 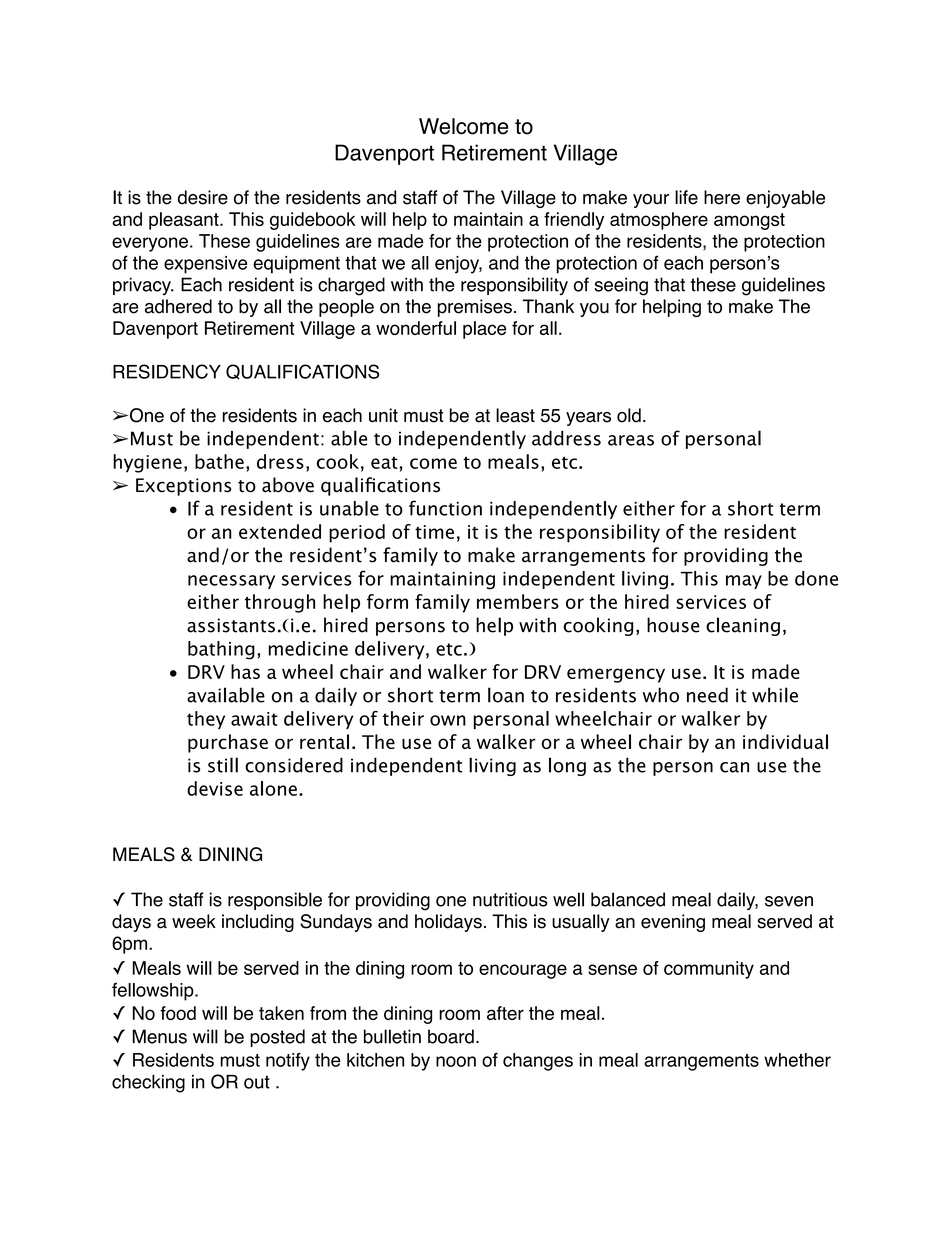 I want to click on friendly, so click(x=574, y=221).
